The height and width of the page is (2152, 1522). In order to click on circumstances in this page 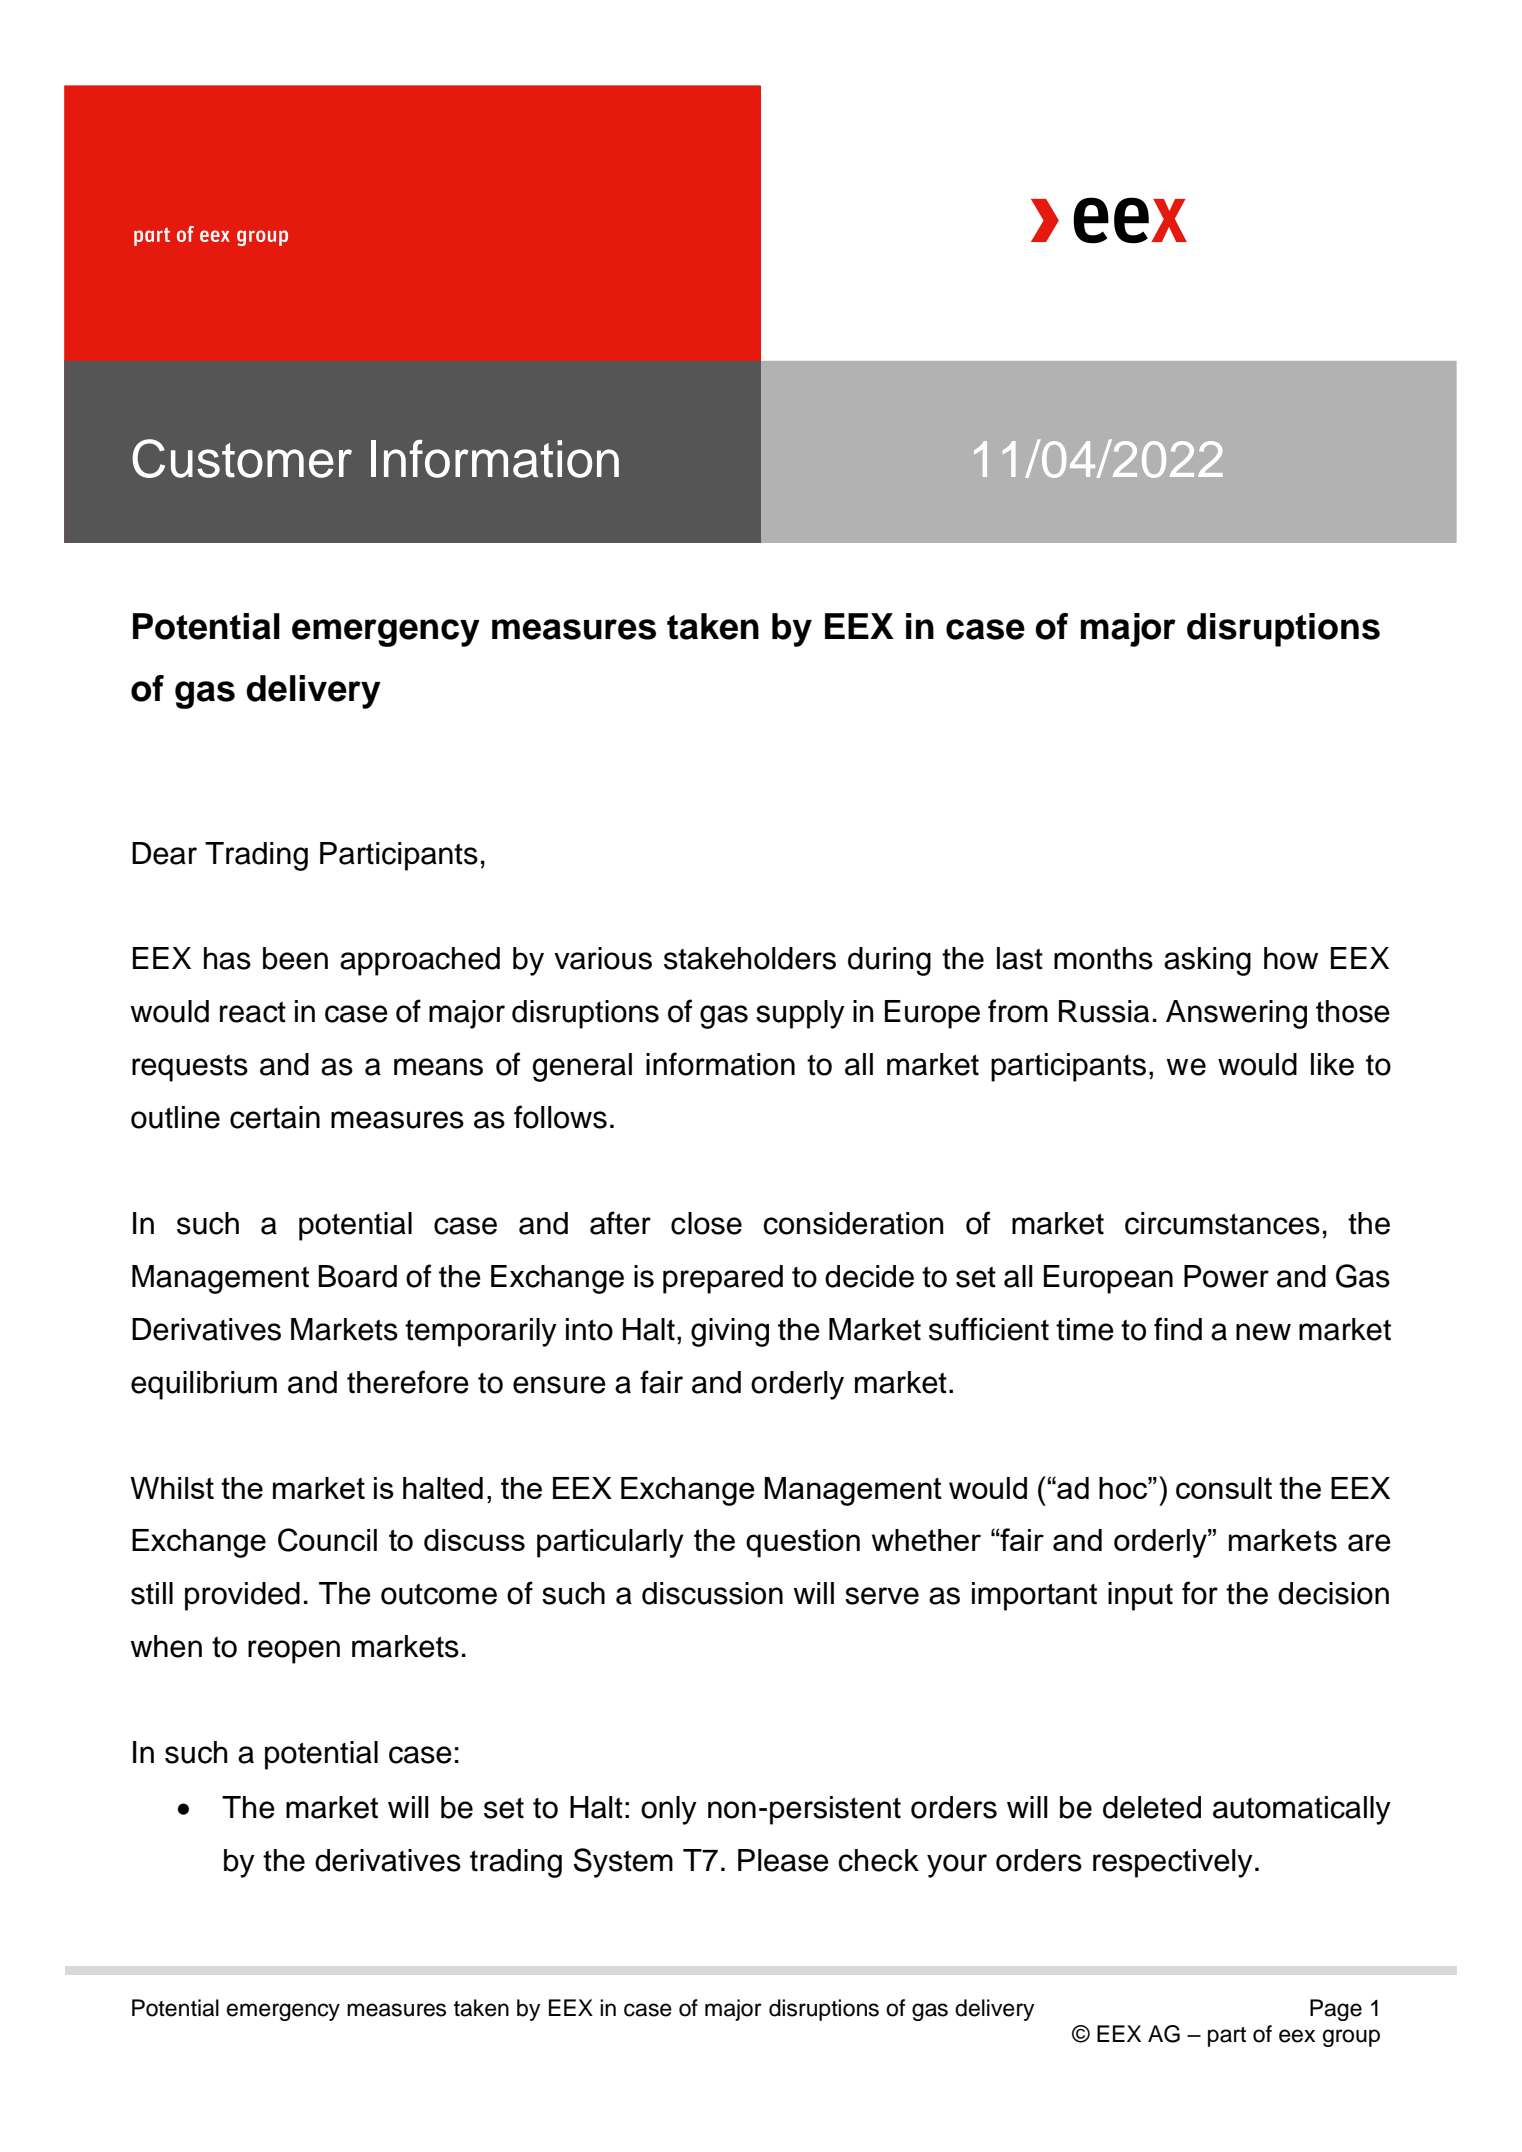, I will do `click(1222, 1223)`.
